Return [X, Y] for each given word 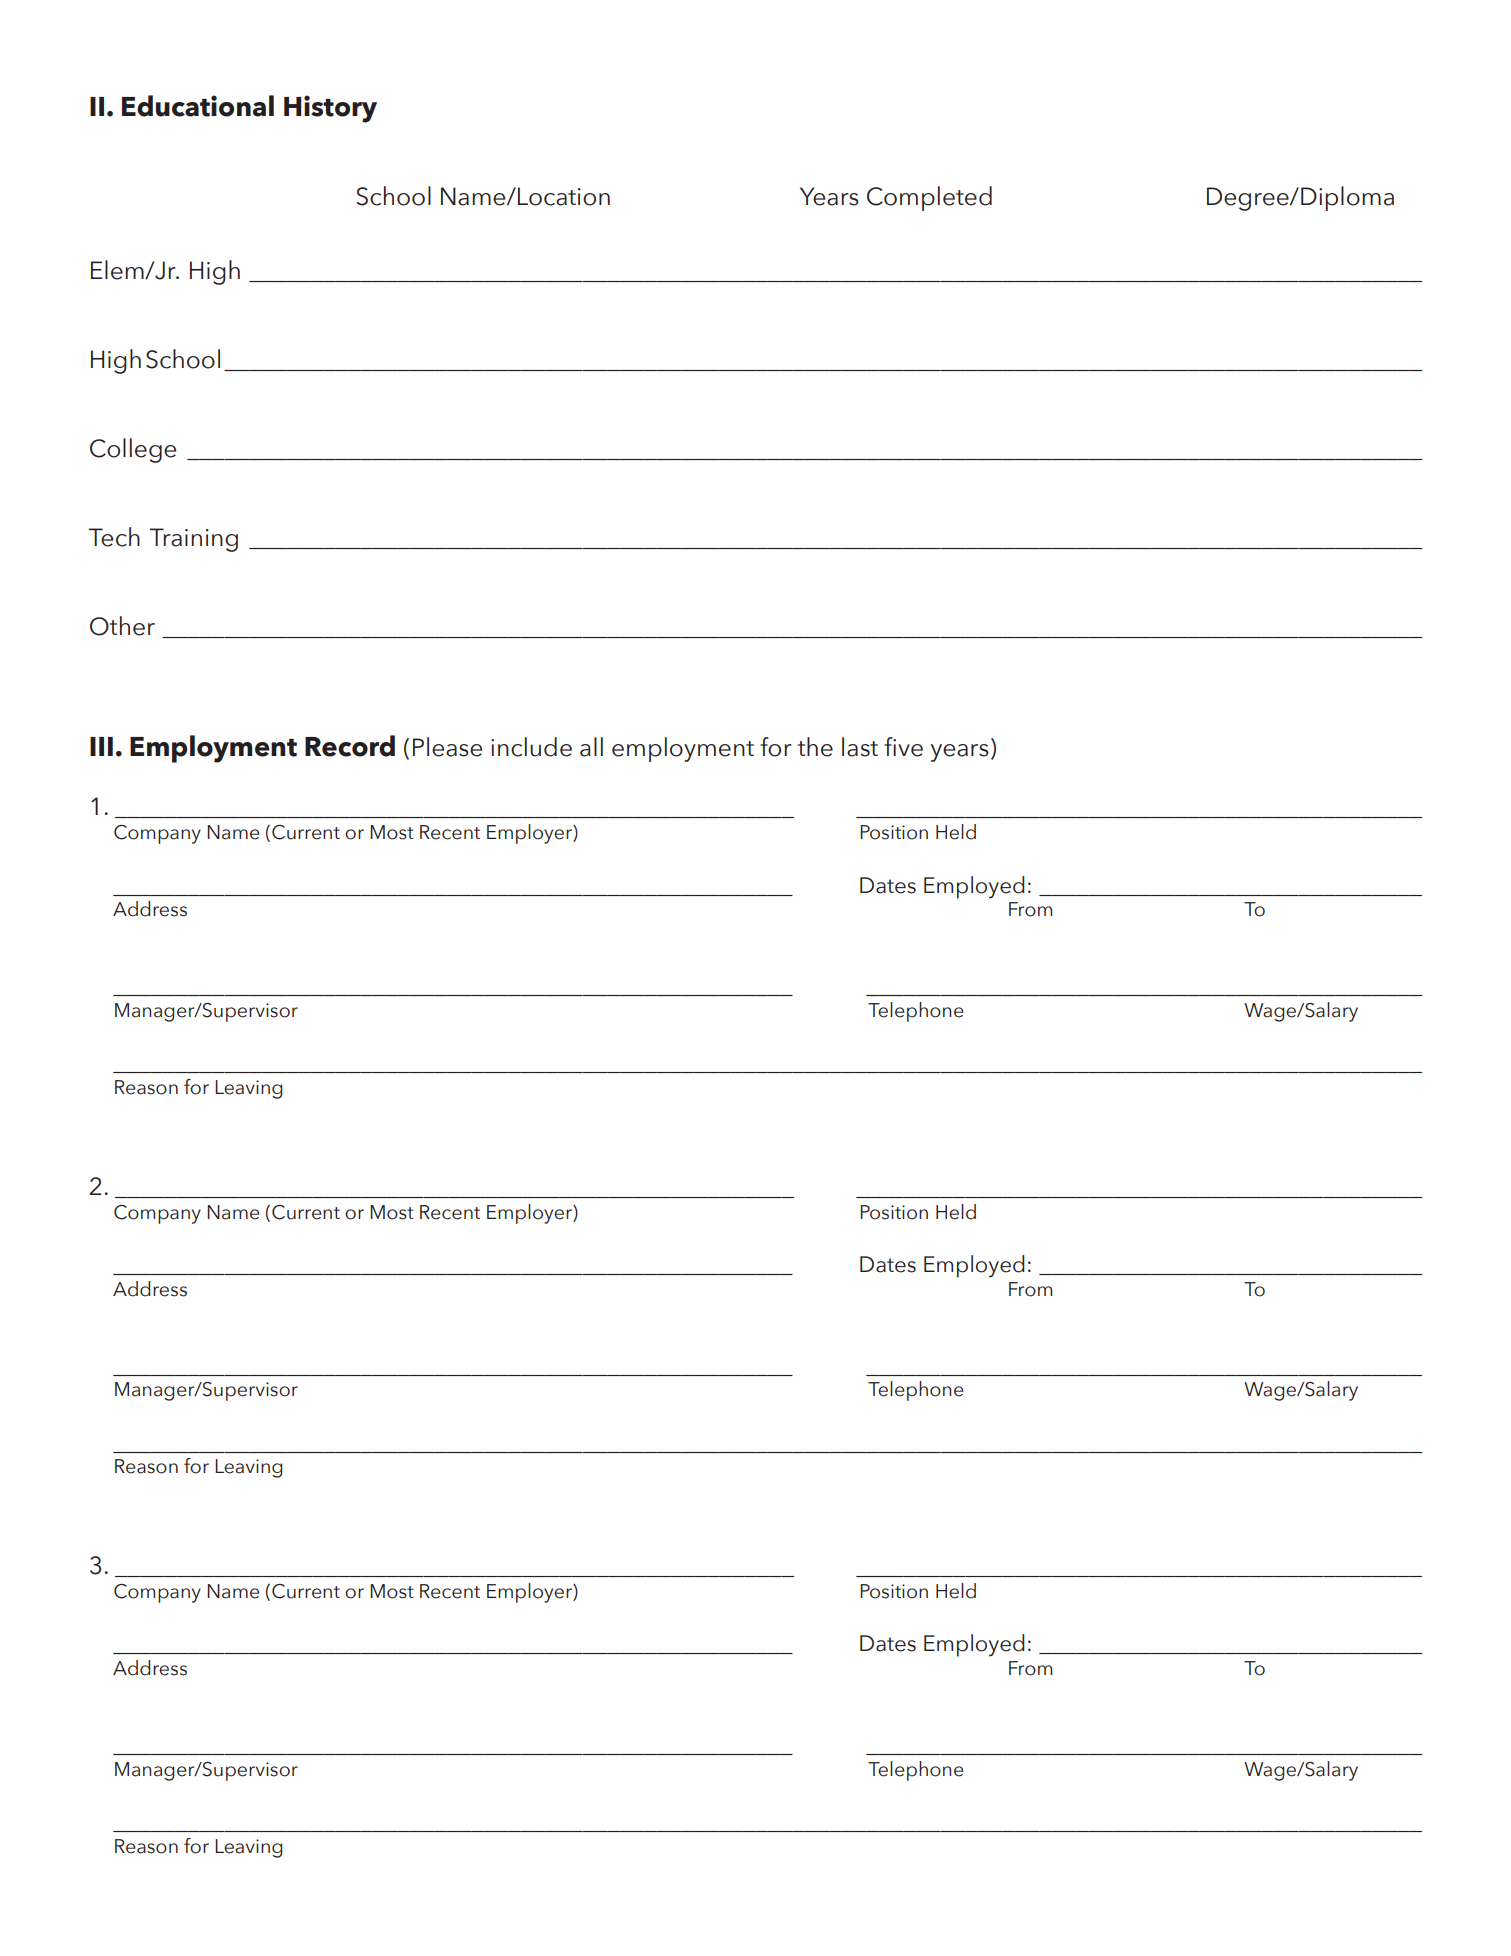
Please [447, 747]
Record [350, 746]
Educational [198, 106]
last [860, 747]
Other [122, 626]
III [101, 746]
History [330, 109]
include [531, 747]
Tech [114, 537]
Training [194, 540]
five [903, 747]
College [133, 450]
